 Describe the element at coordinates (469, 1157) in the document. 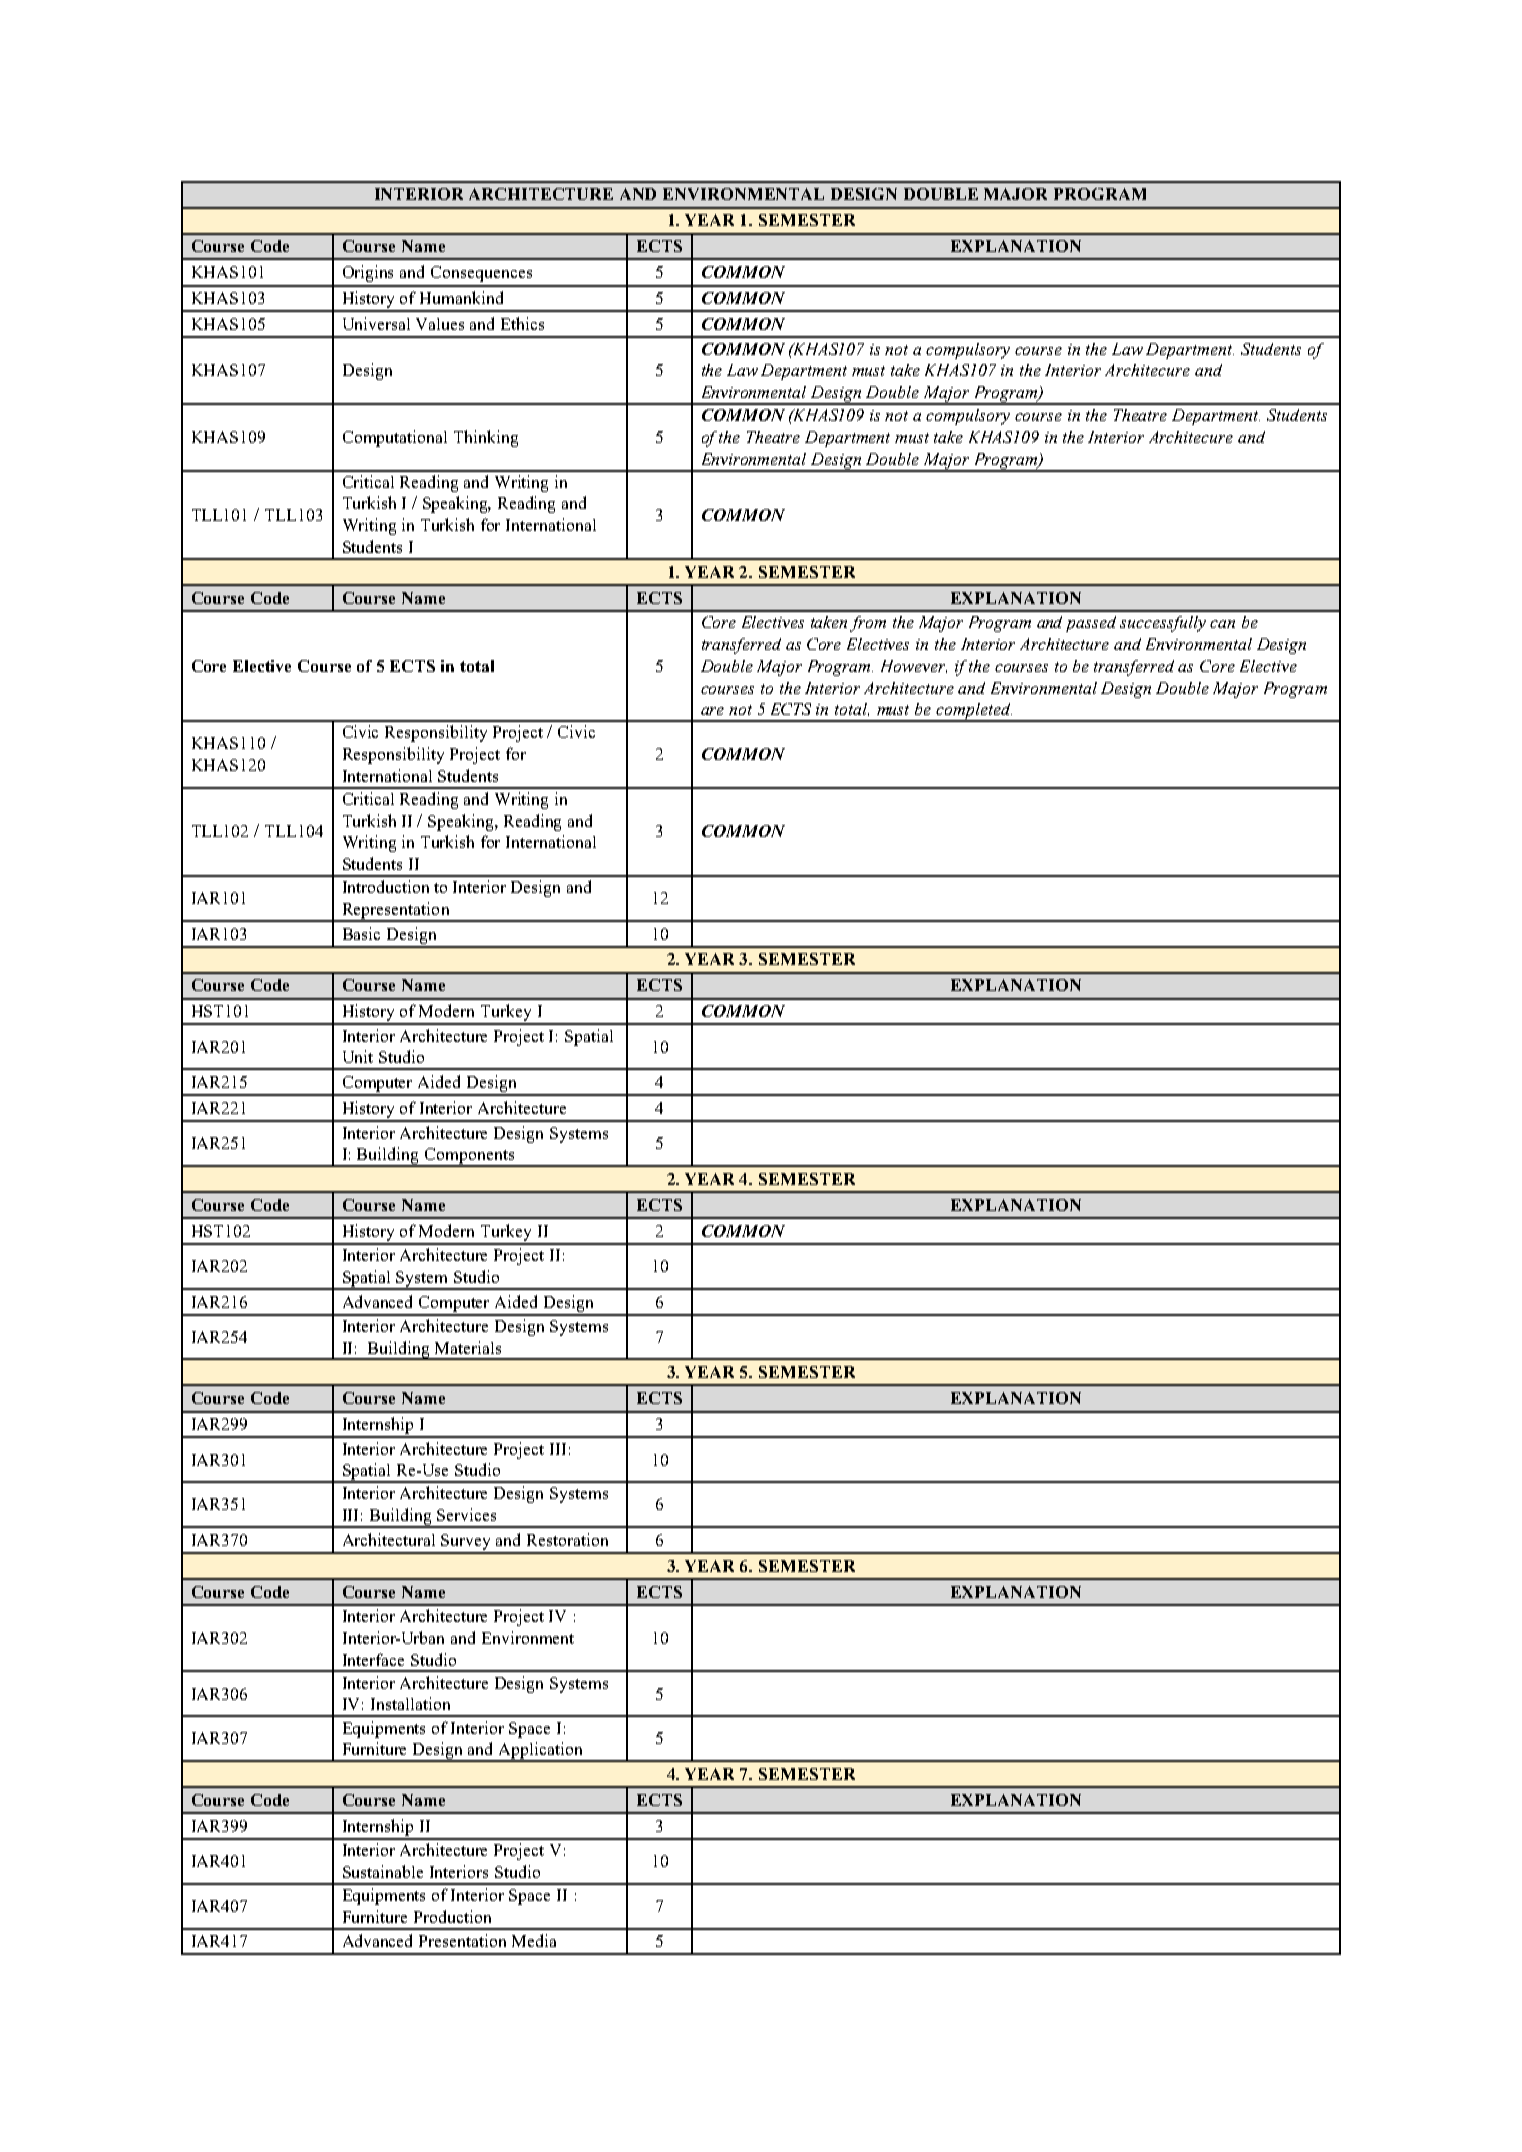

I see `Components` at that location.
